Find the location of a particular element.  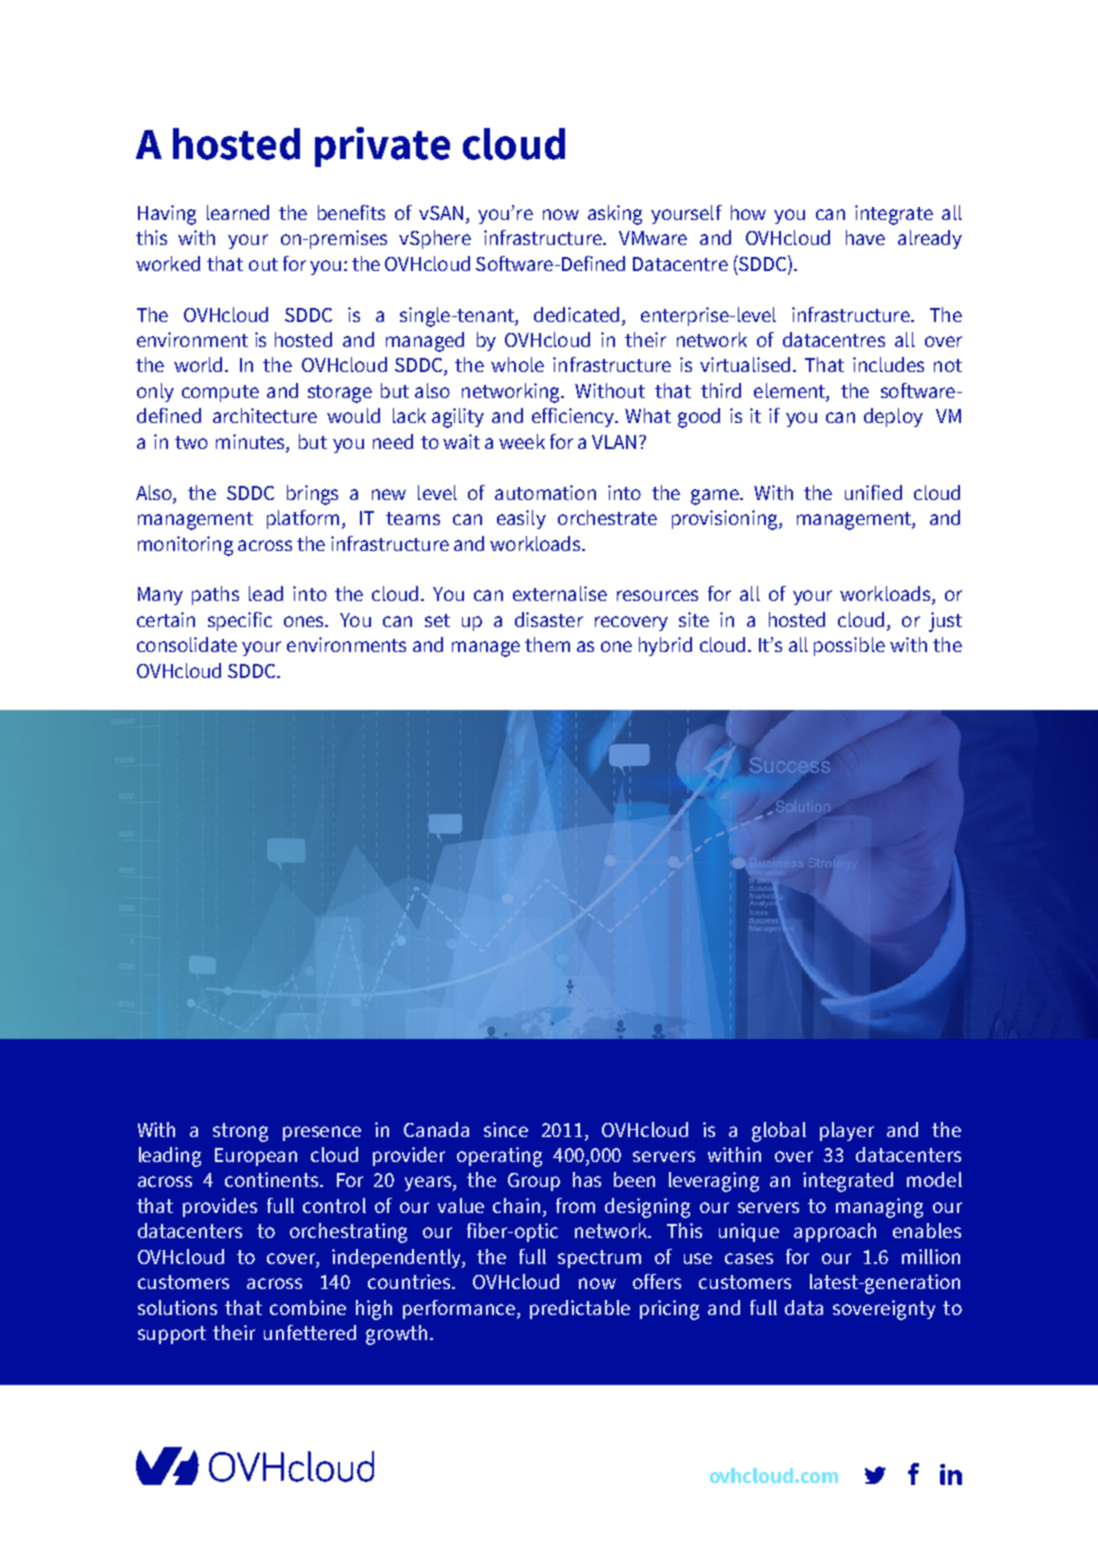

easily is located at coordinates (521, 519).
